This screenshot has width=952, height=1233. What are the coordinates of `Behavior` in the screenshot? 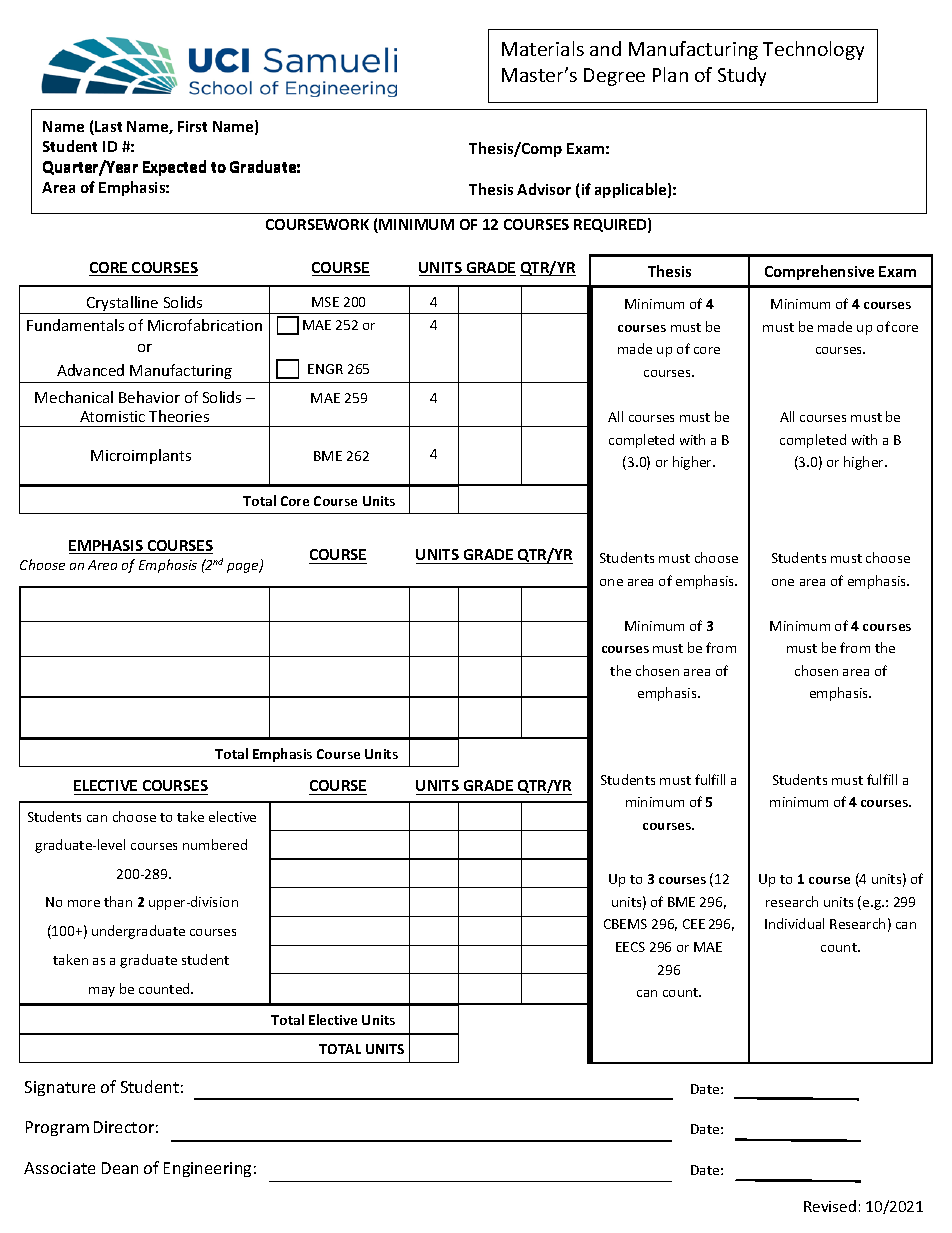 It's located at (149, 397).
